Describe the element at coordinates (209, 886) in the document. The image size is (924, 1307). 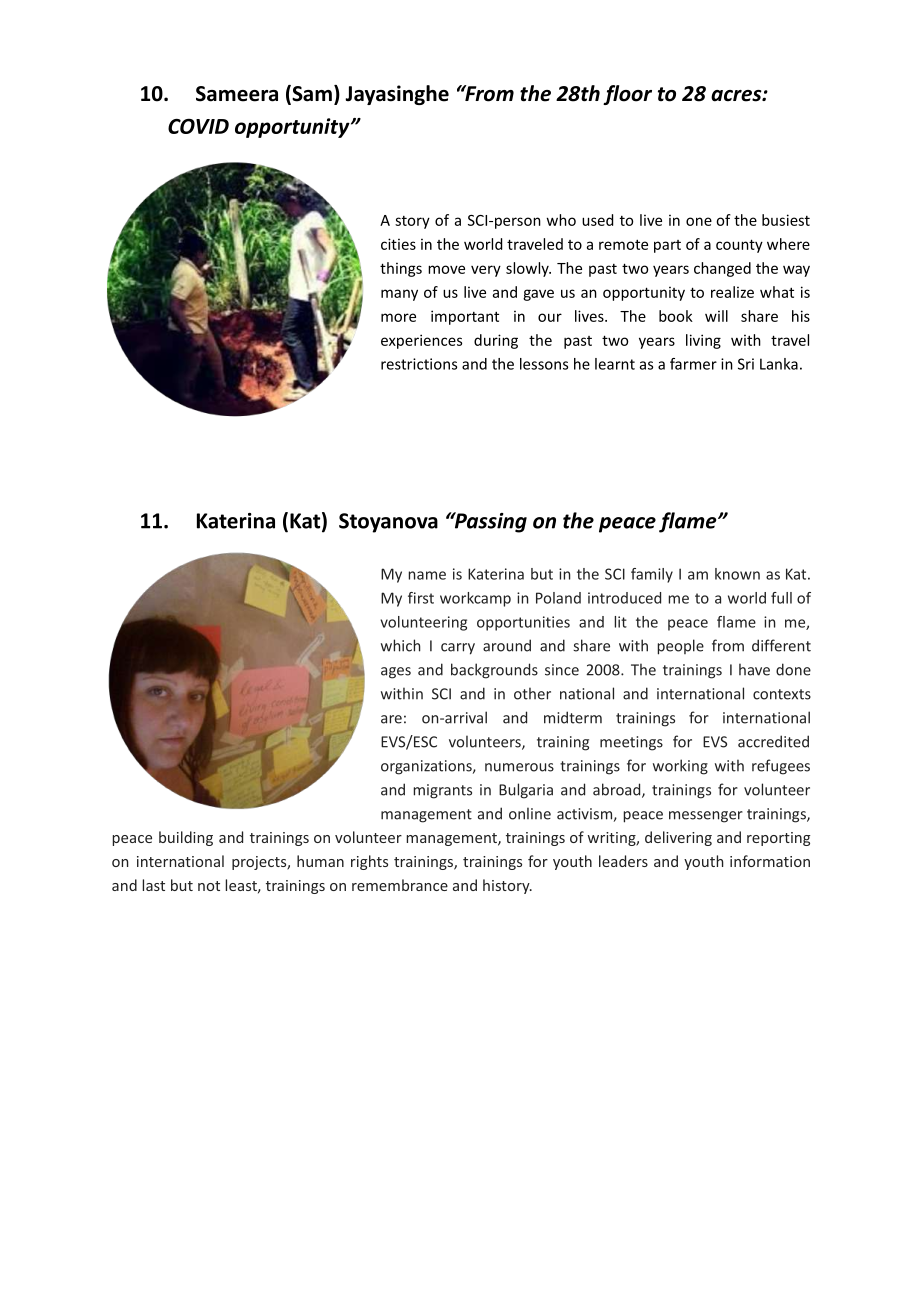
I see `not` at that location.
